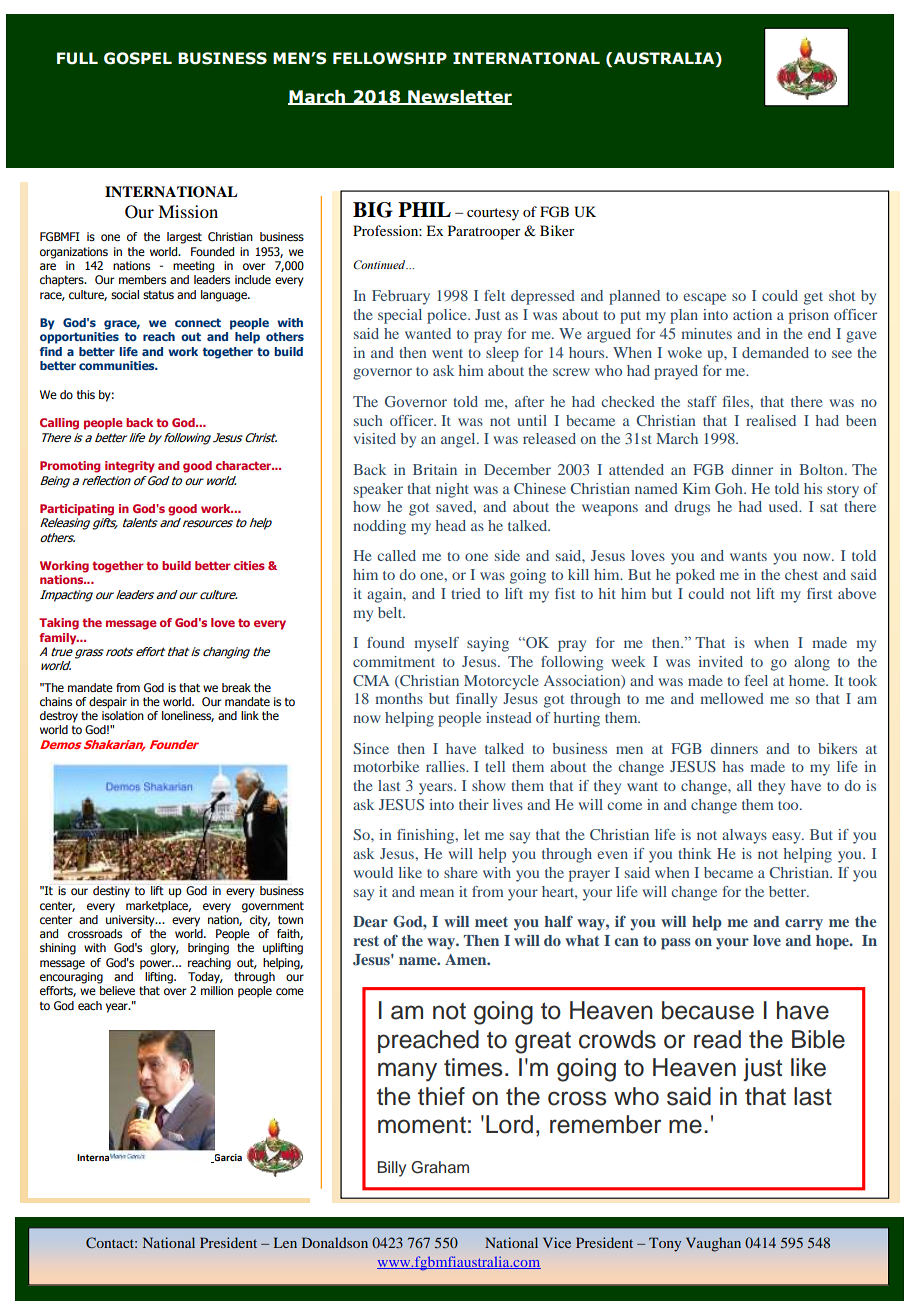 The image size is (924, 1308). I want to click on head, so click(450, 525).
